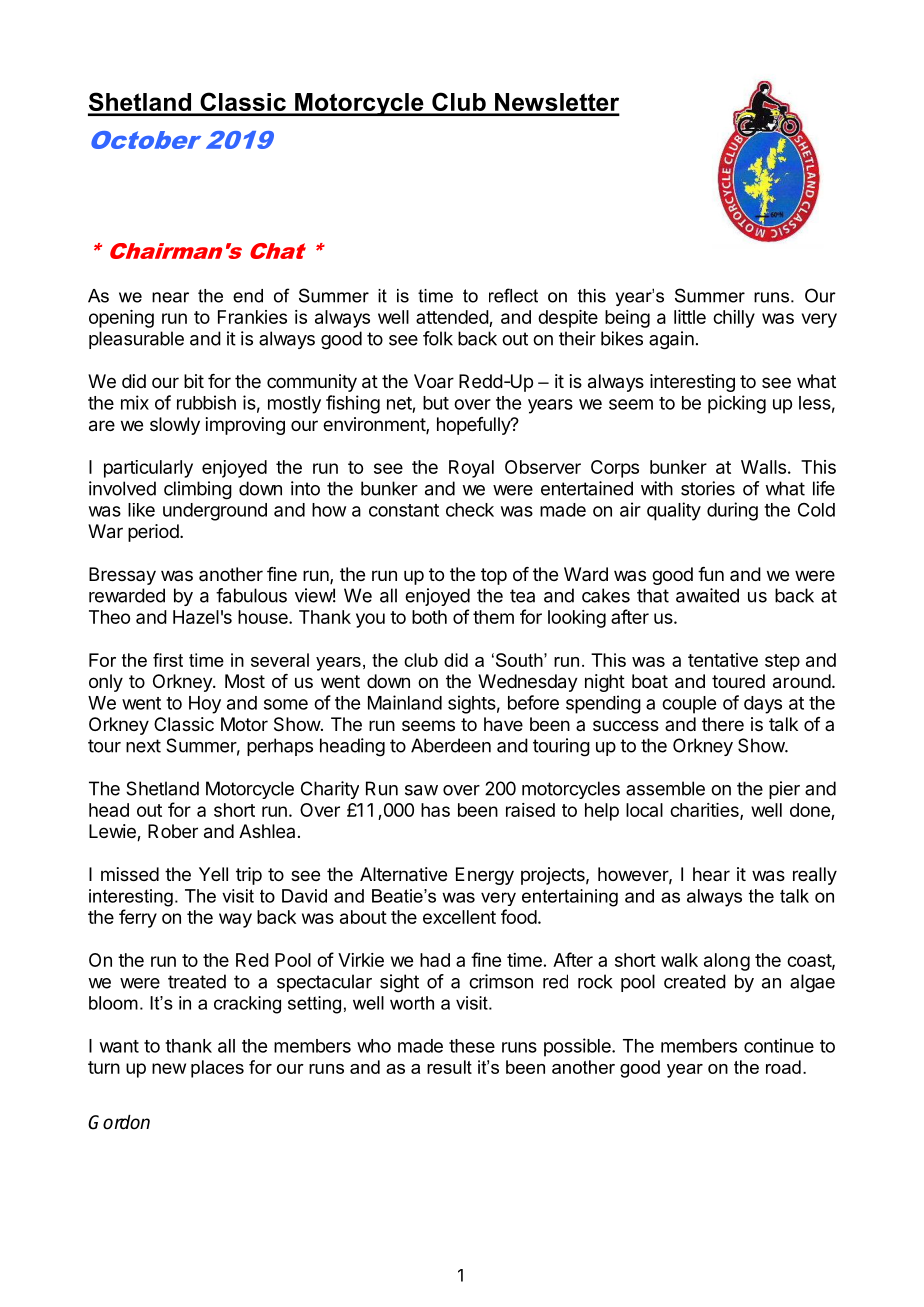 The image size is (924, 1307). What do you see at coordinates (734, 319) in the page?
I see `chilly` at bounding box center [734, 319].
